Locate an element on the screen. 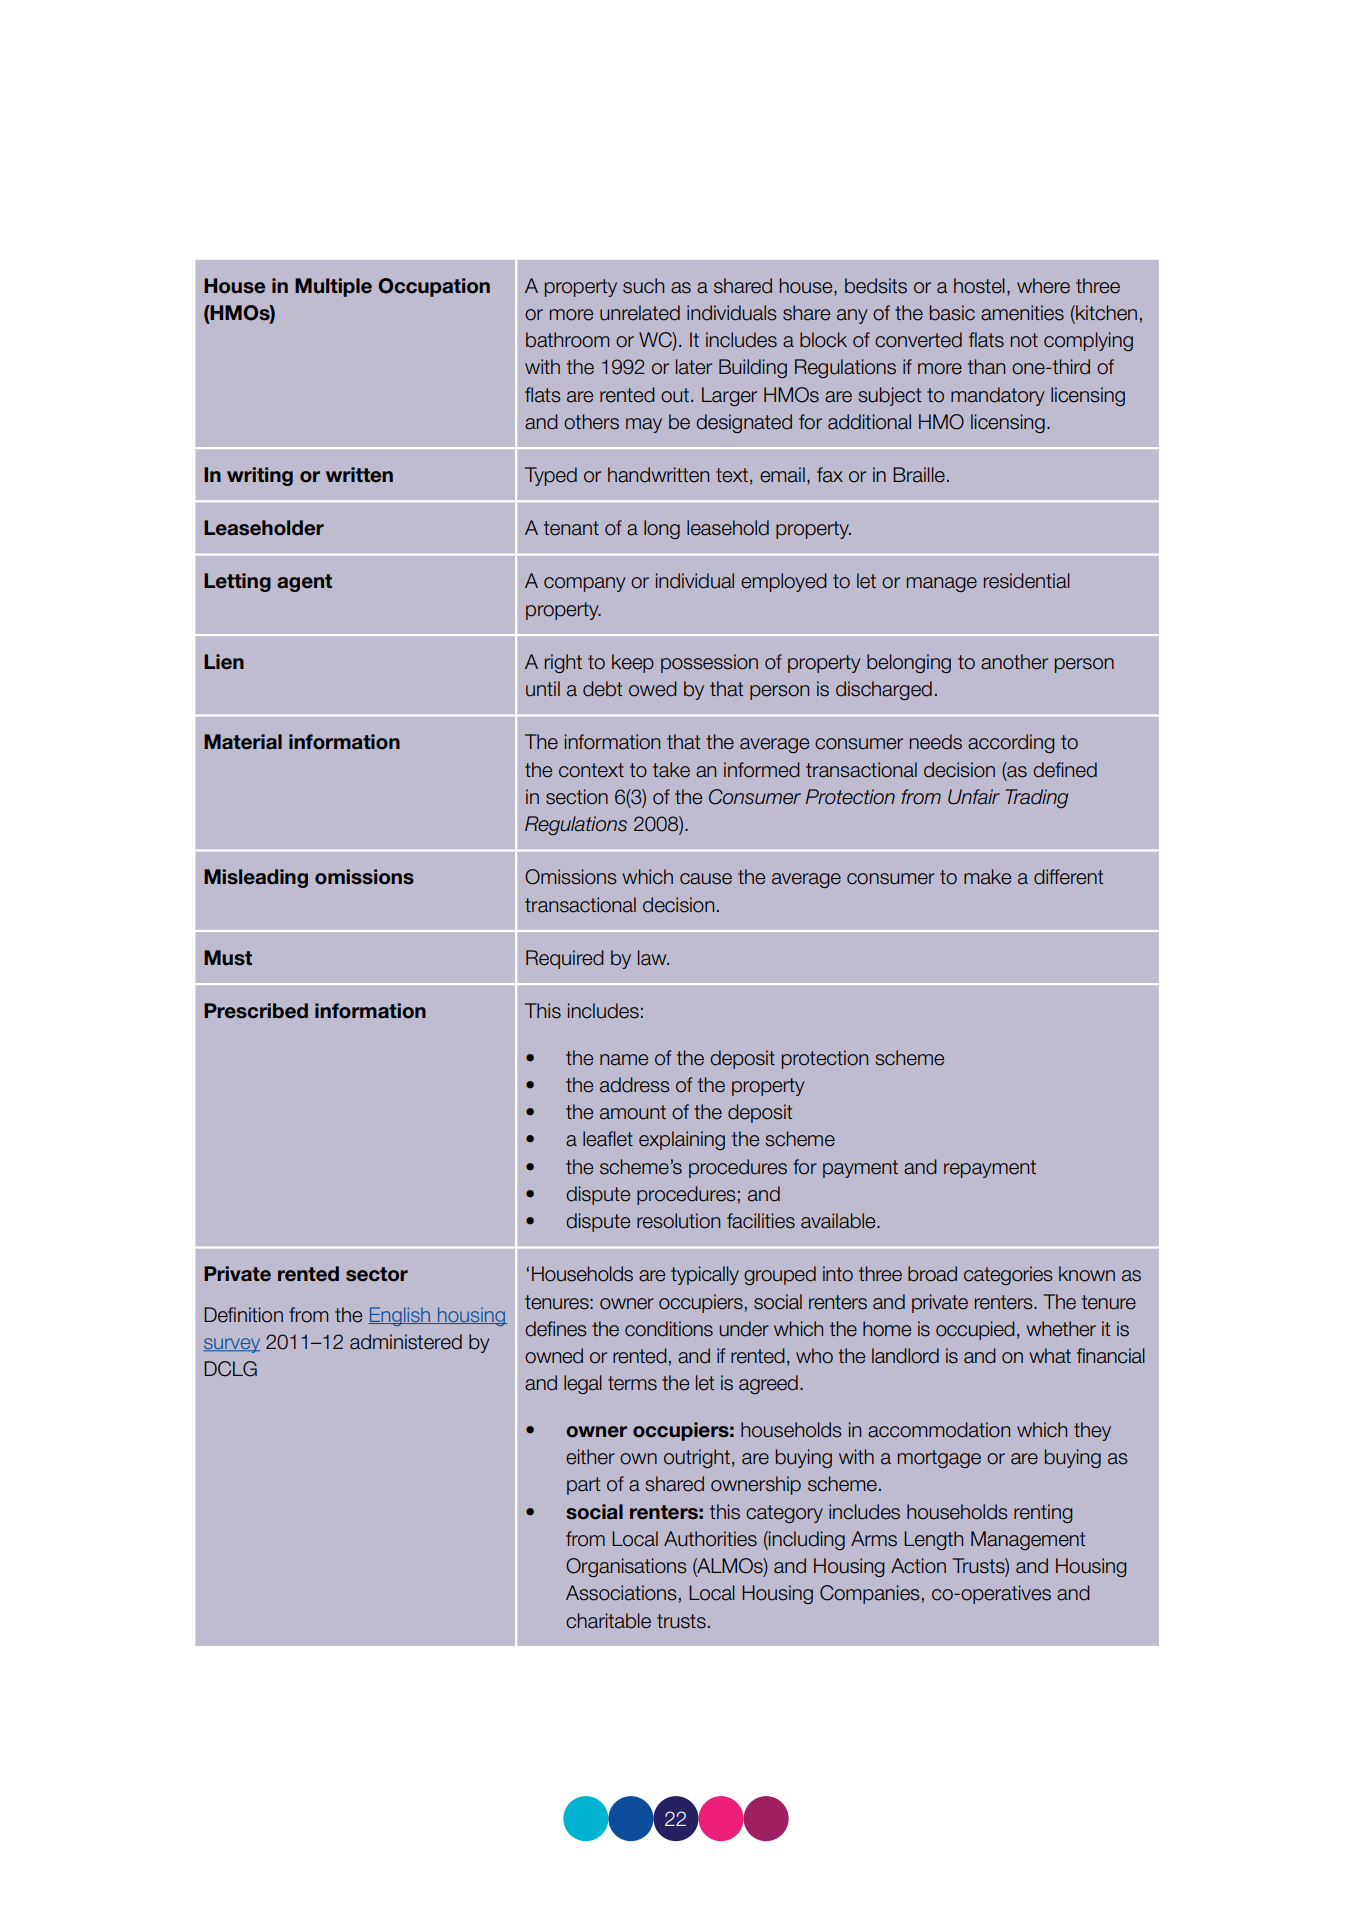  take is located at coordinates (671, 770).
